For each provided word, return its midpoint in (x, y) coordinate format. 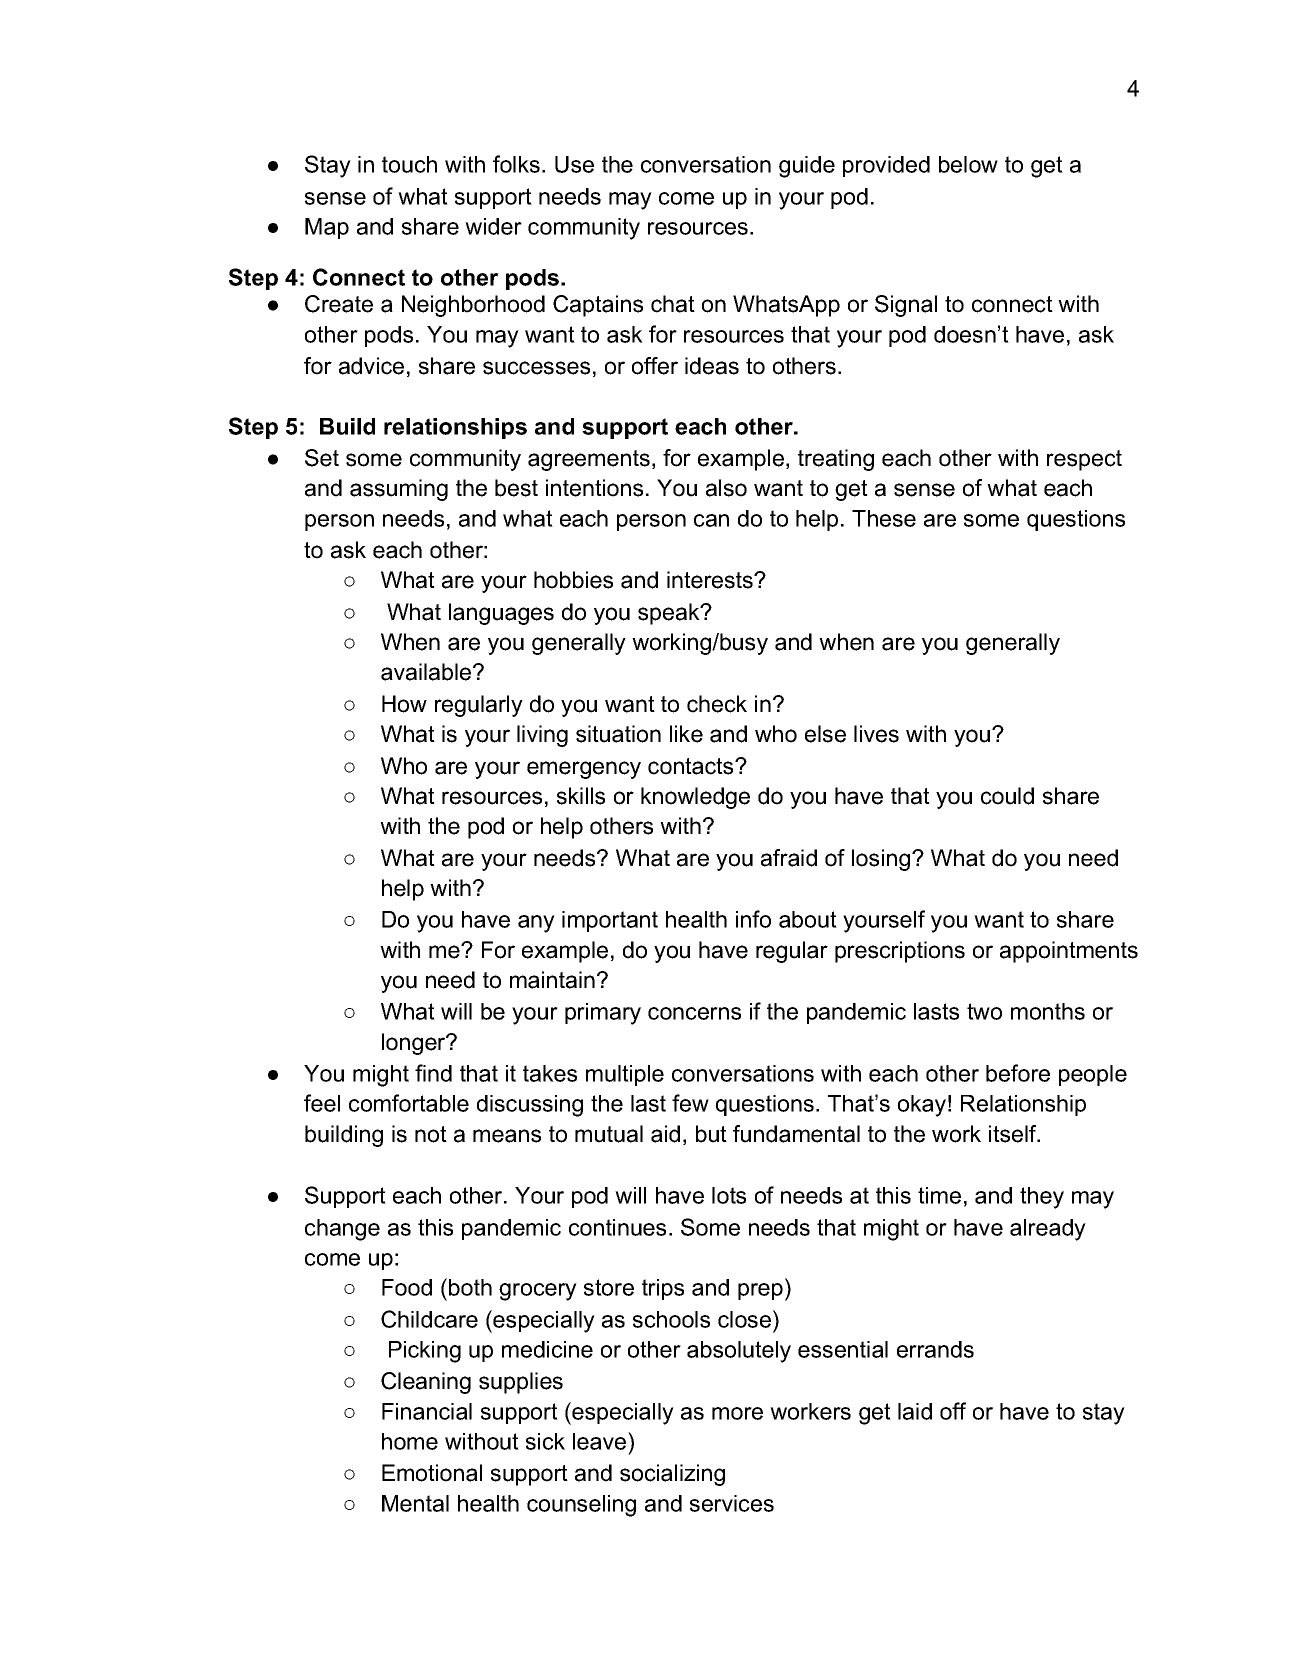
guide (807, 167)
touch (409, 164)
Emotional (432, 1473)
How (404, 704)
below (968, 164)
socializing (672, 1475)
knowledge (695, 798)
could (1007, 796)
